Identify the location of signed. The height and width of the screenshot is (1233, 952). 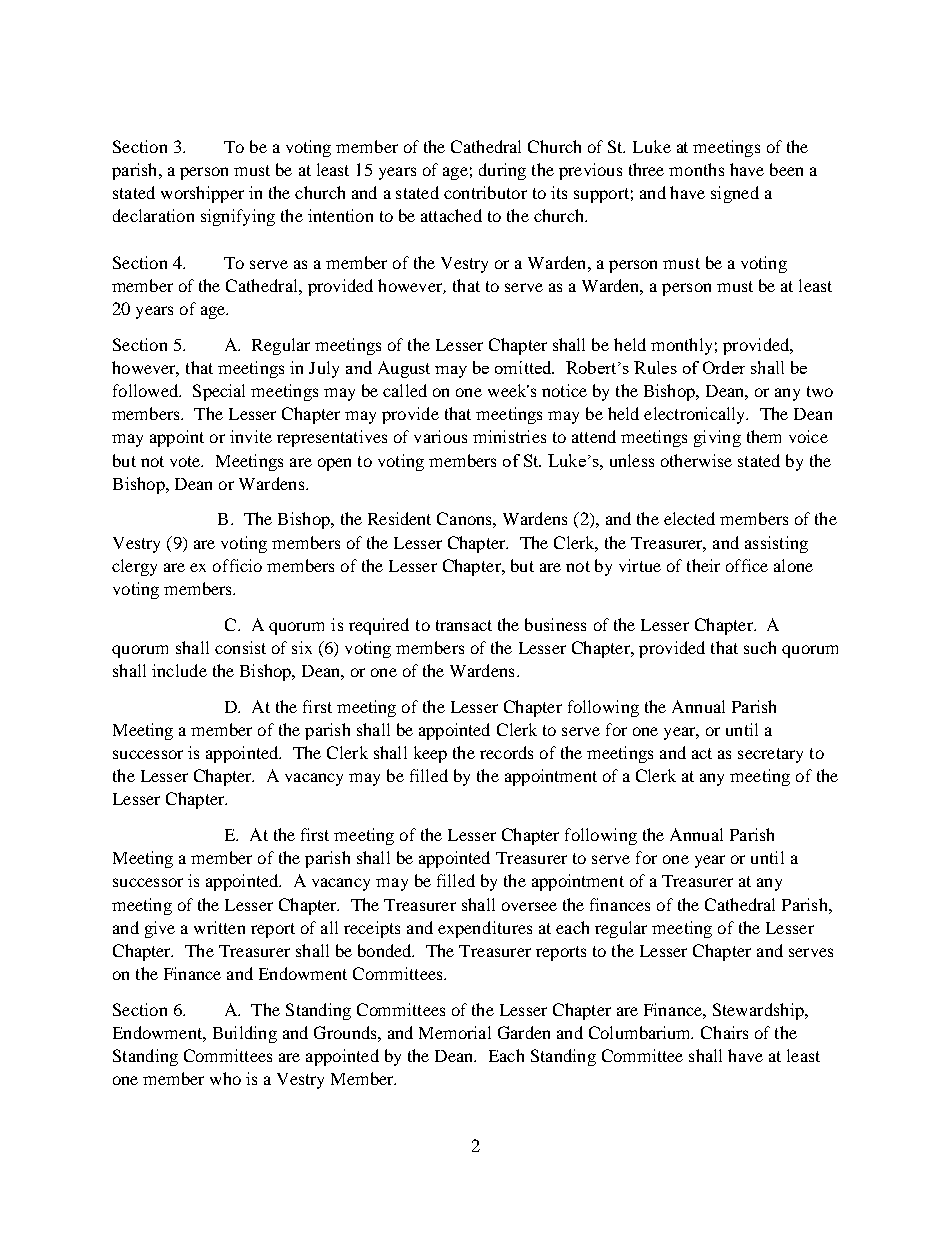
(735, 194).
